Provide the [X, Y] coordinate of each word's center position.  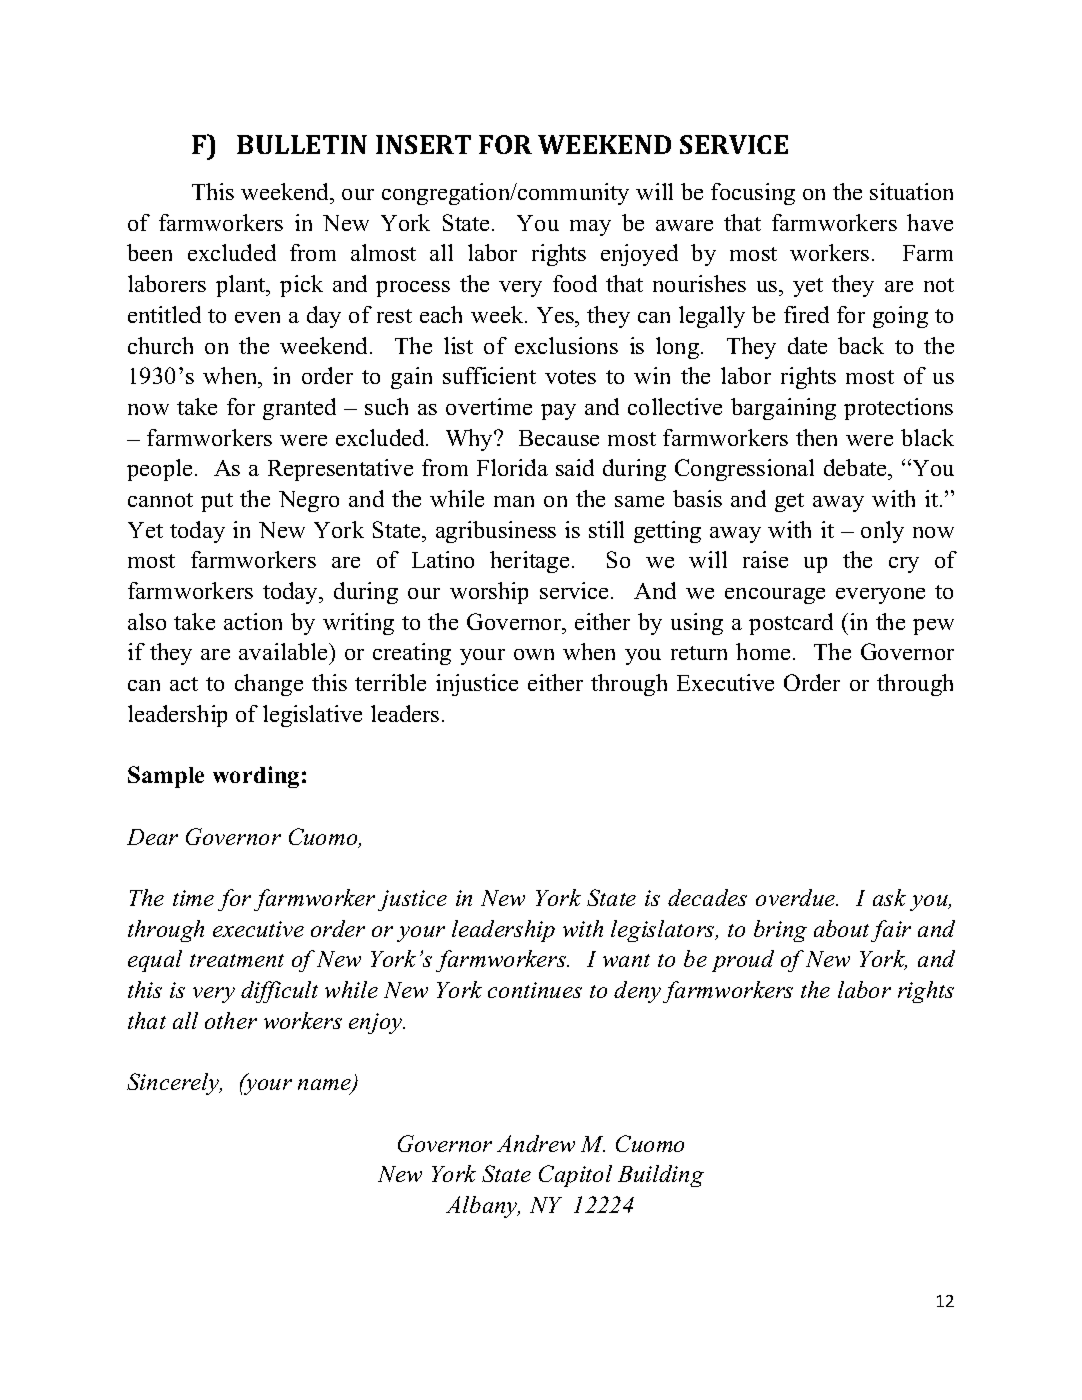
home [765, 651]
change [269, 685]
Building [661, 1176]
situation [911, 191]
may [590, 228]
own [534, 654]
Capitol [575, 1176]
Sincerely [174, 1084]
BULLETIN [302, 144]
